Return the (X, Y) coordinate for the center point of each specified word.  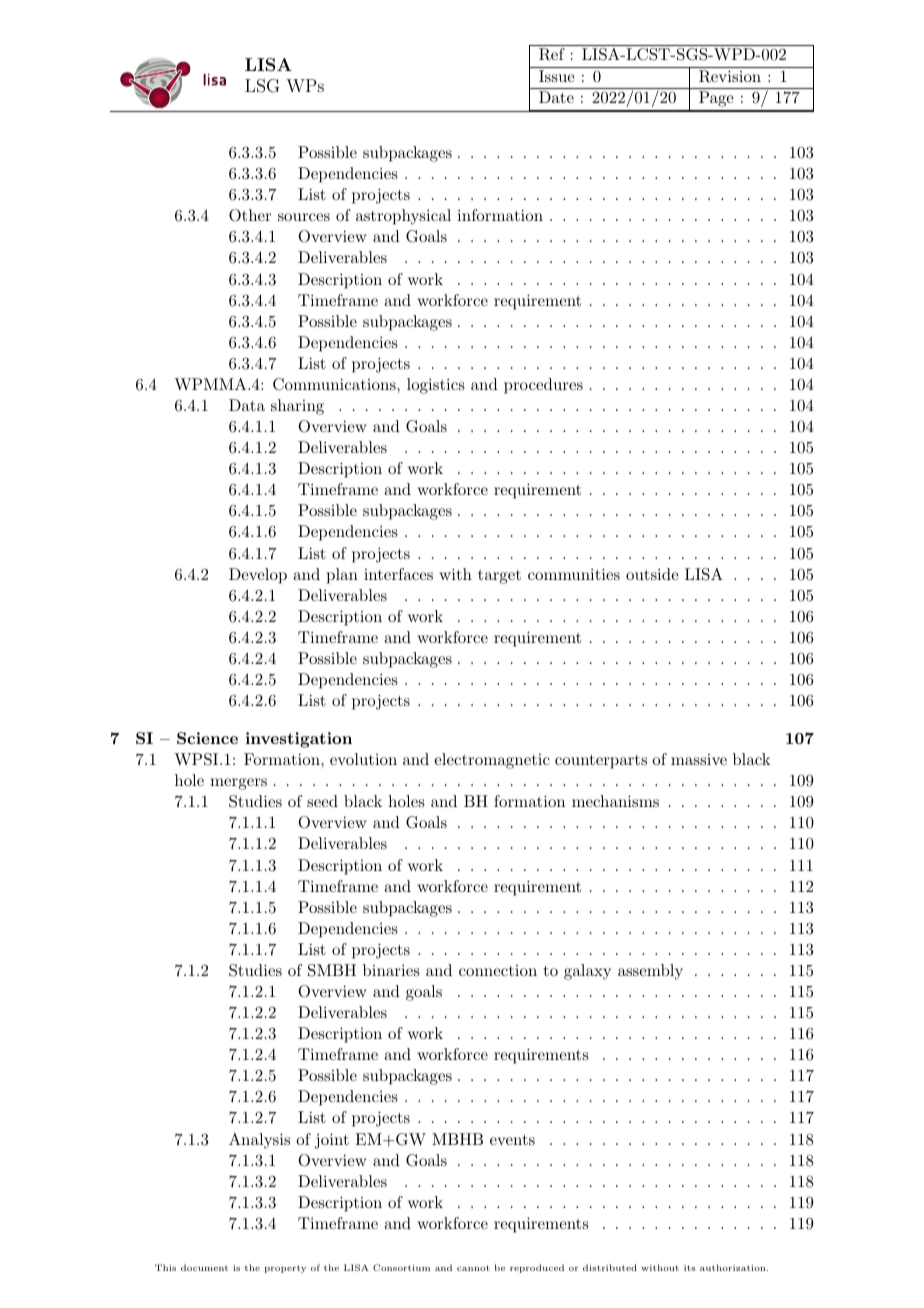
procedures (543, 386)
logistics (436, 386)
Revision (730, 76)
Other (250, 215)
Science (207, 738)
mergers (238, 784)
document (204, 1267)
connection (498, 970)
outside (652, 574)
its (689, 1268)
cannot (473, 1268)
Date (556, 97)
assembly (650, 972)
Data (247, 405)
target (499, 577)
